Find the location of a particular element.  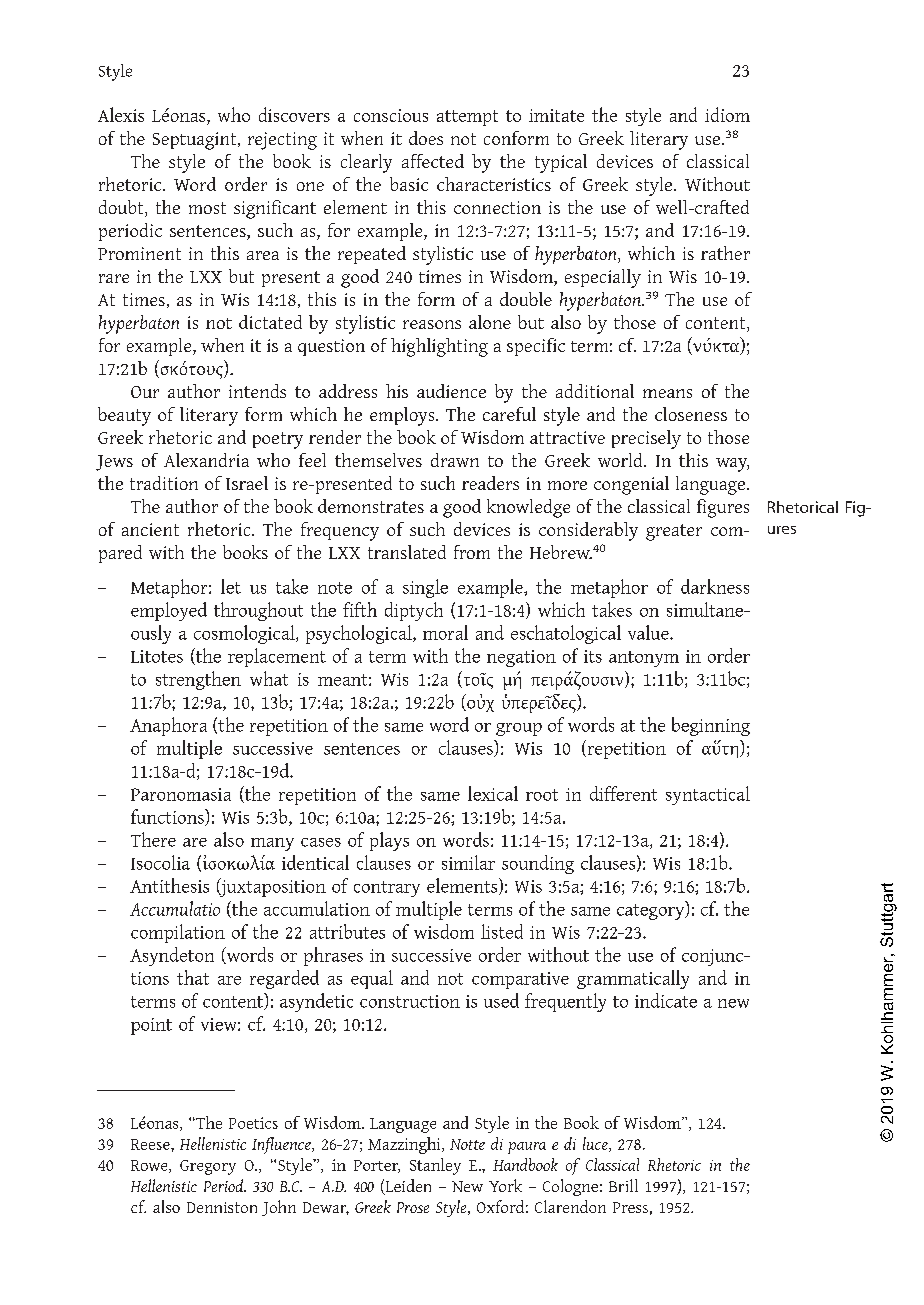

category is located at coordinates (652, 910).
